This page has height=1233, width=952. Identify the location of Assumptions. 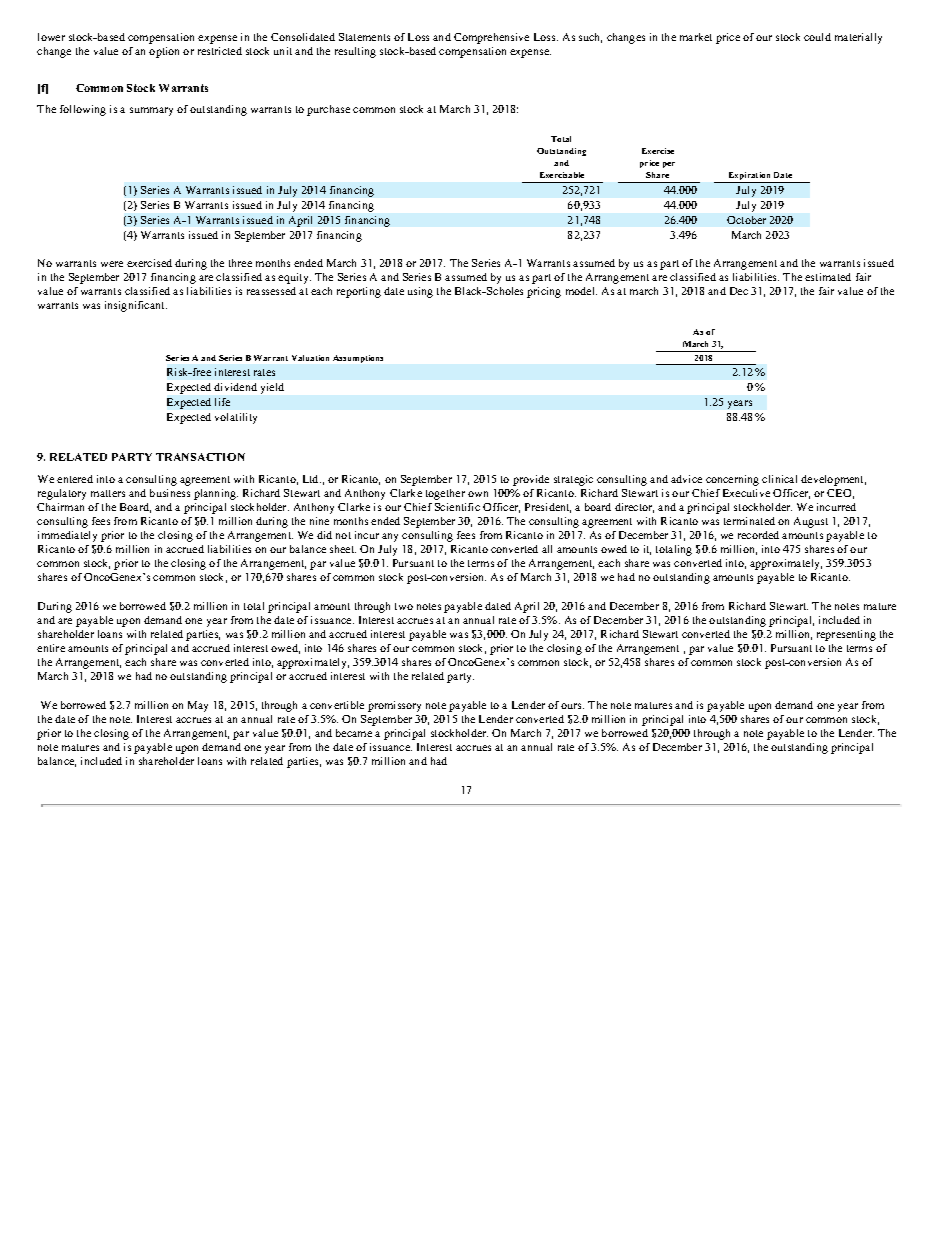
(358, 359).
